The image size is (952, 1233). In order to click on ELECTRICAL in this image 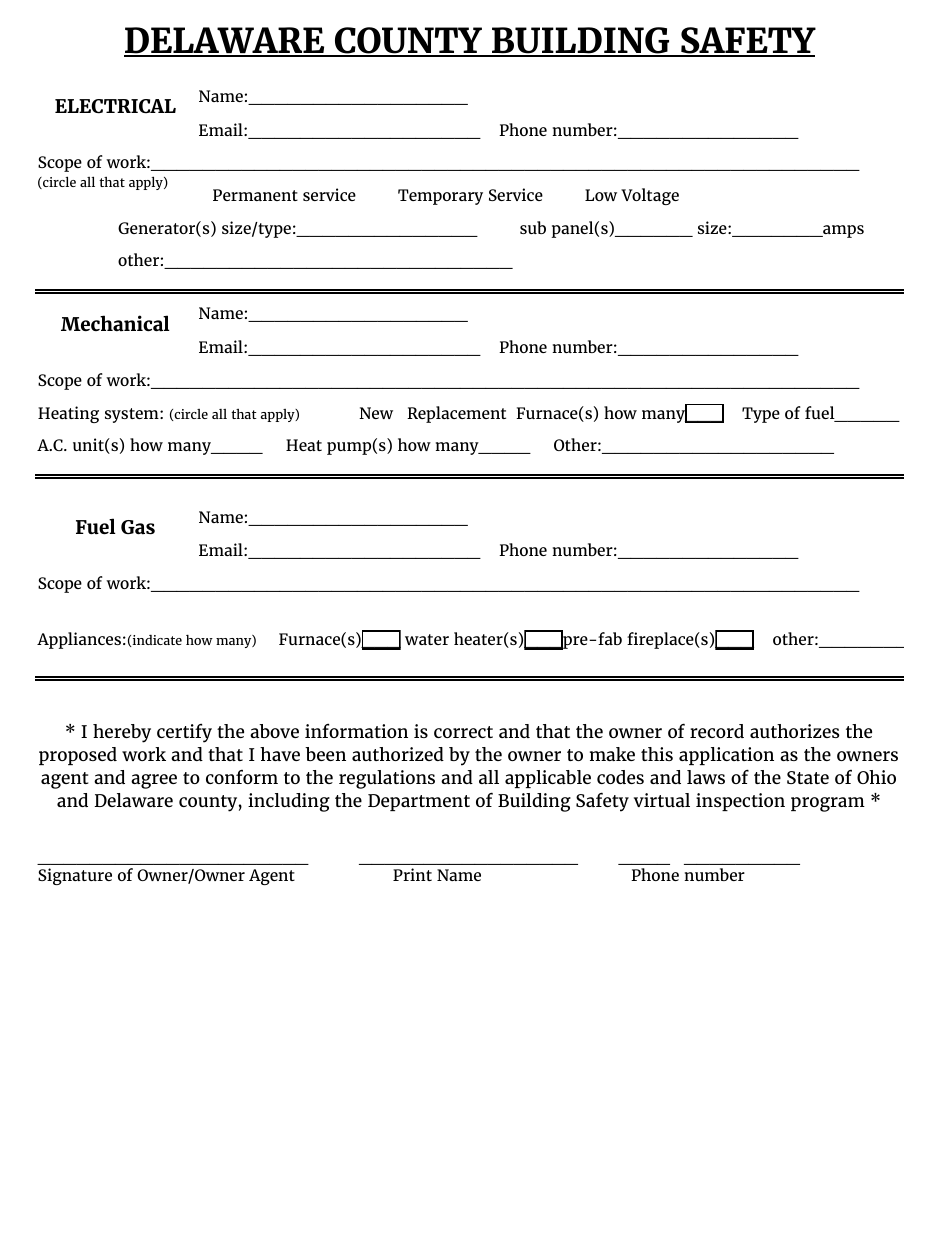, I will do `click(115, 106)`.
